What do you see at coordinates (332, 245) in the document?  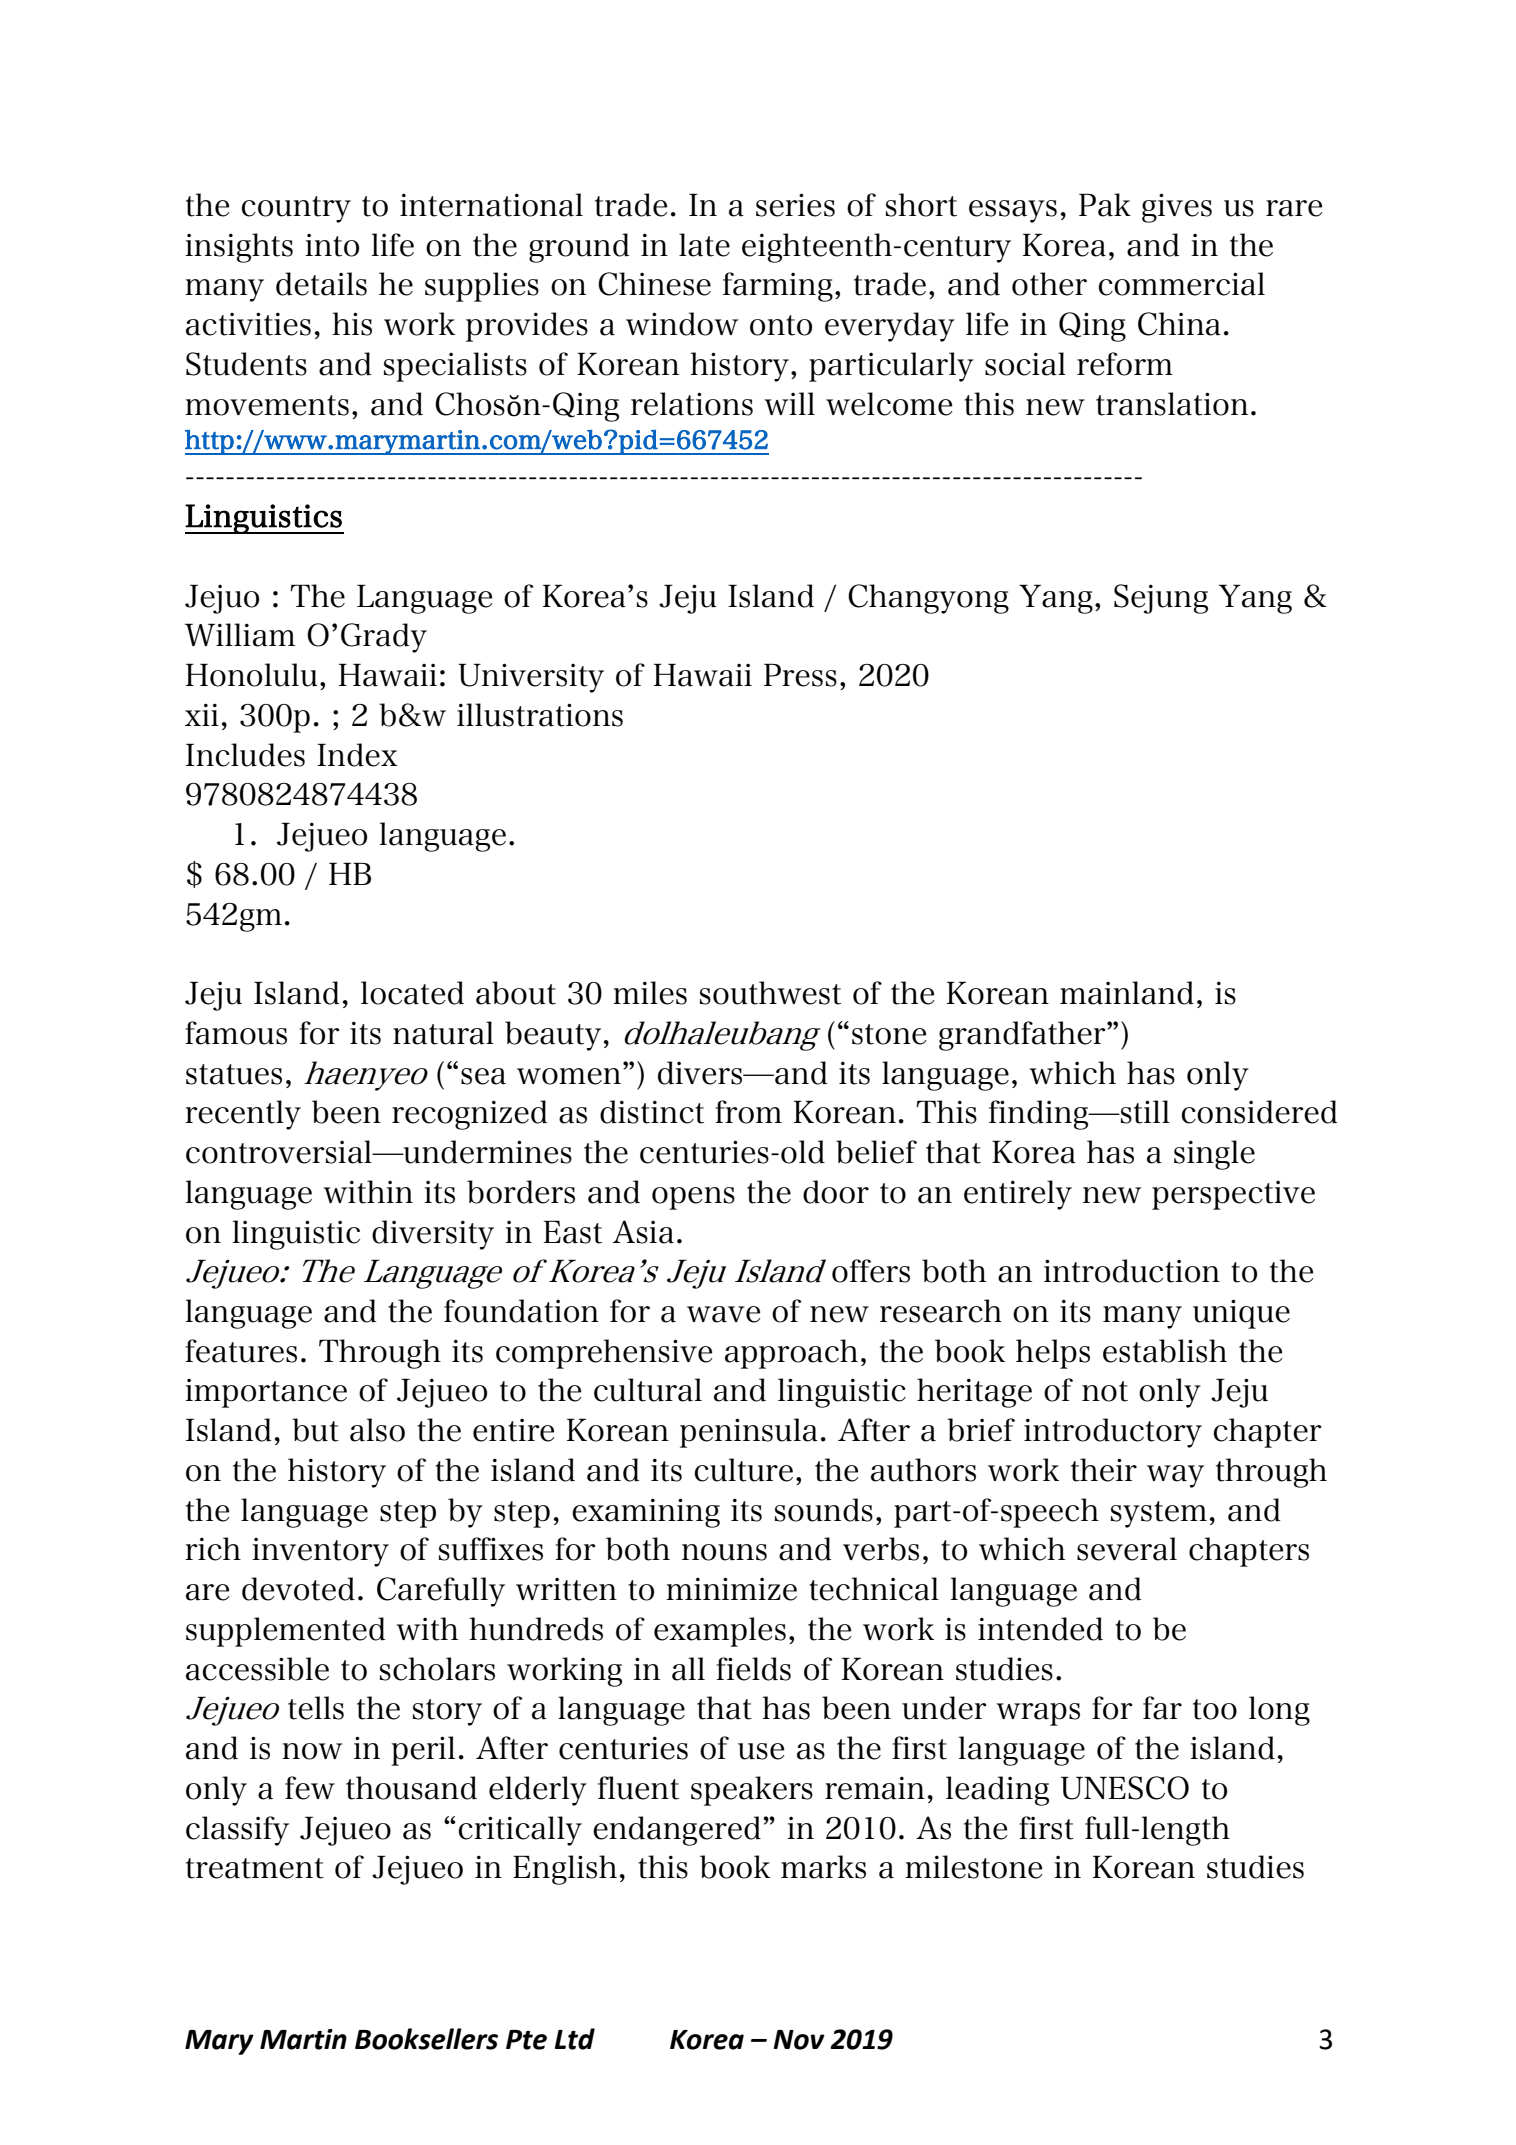 I see `into` at bounding box center [332, 245].
